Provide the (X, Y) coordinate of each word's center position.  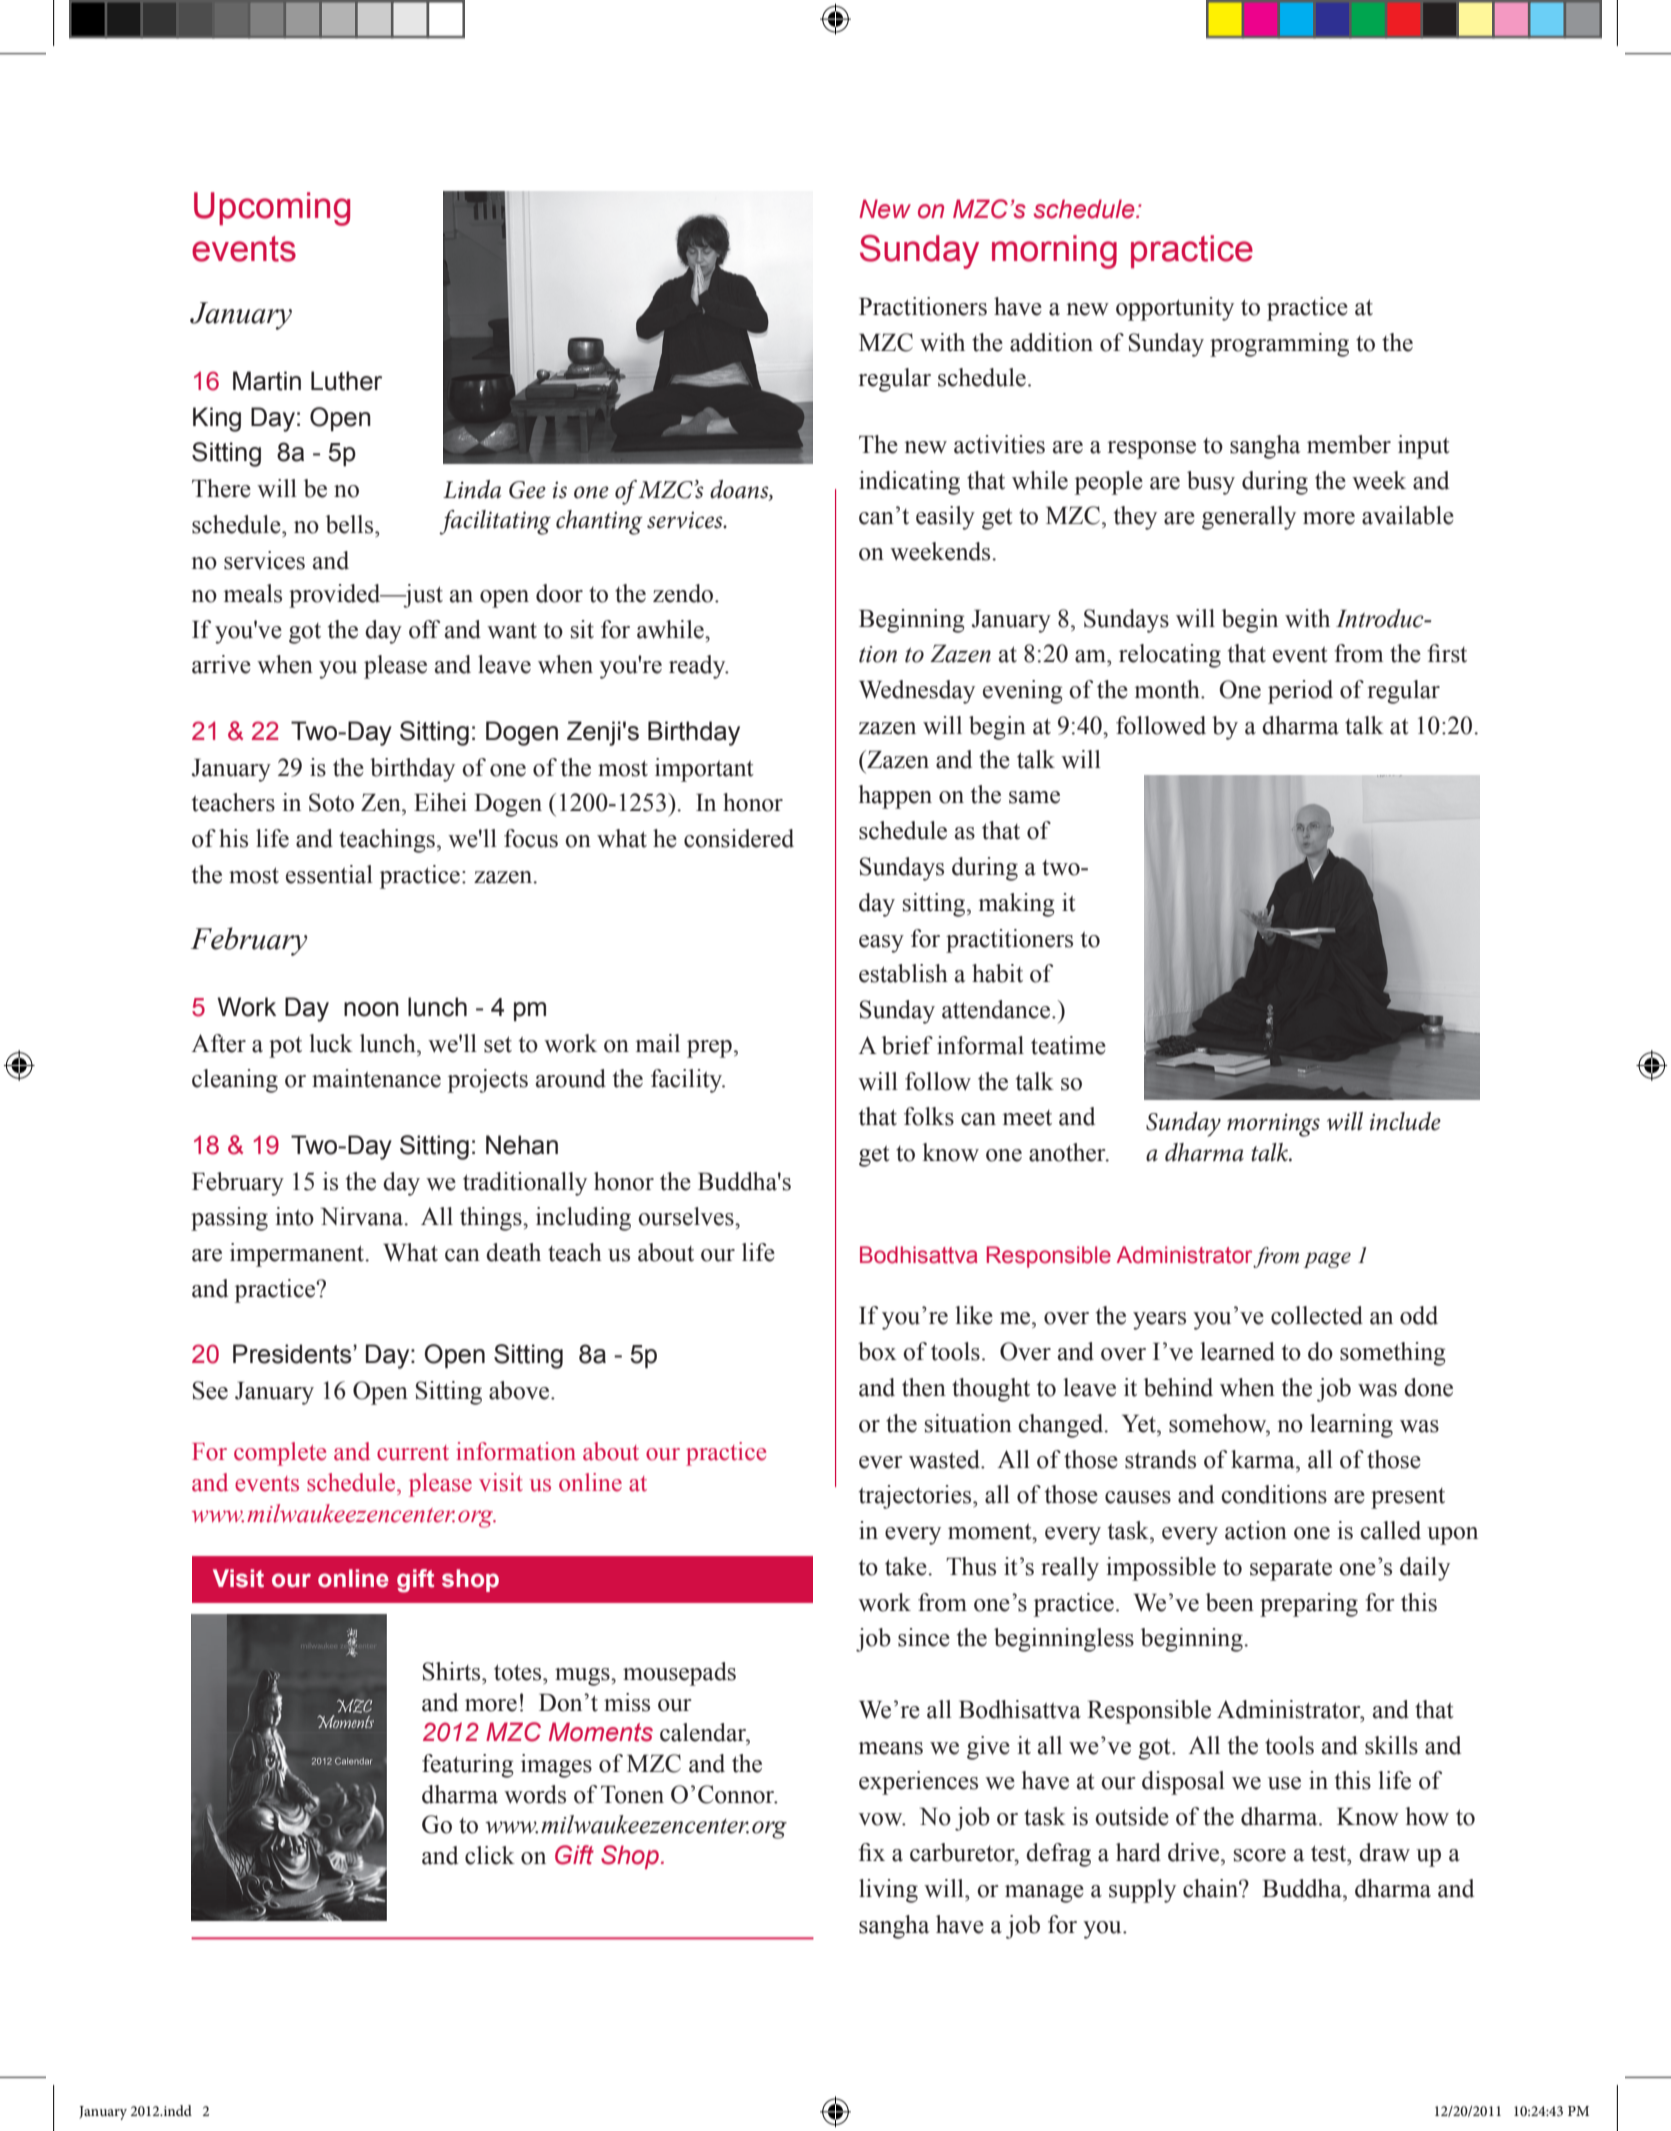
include (1405, 1121)
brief (907, 1045)
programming (1279, 345)
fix (871, 1852)
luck (331, 1043)
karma (1264, 1459)
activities (999, 444)
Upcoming (272, 209)
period (1300, 692)
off (424, 629)
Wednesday (917, 692)
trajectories (916, 1497)
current (413, 1453)
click (490, 1855)
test (1330, 1853)
